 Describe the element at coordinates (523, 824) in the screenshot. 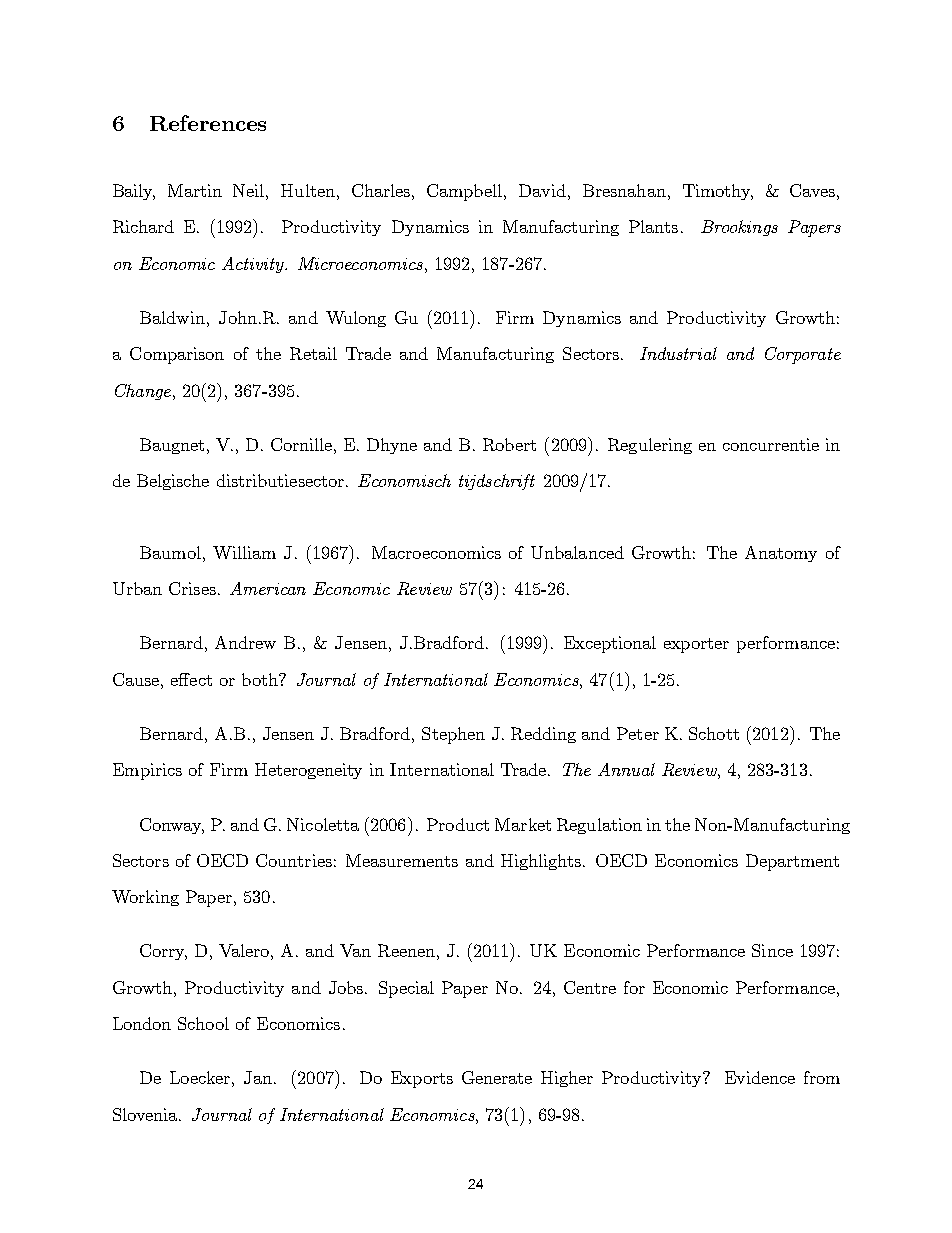

I see `Market` at that location.
